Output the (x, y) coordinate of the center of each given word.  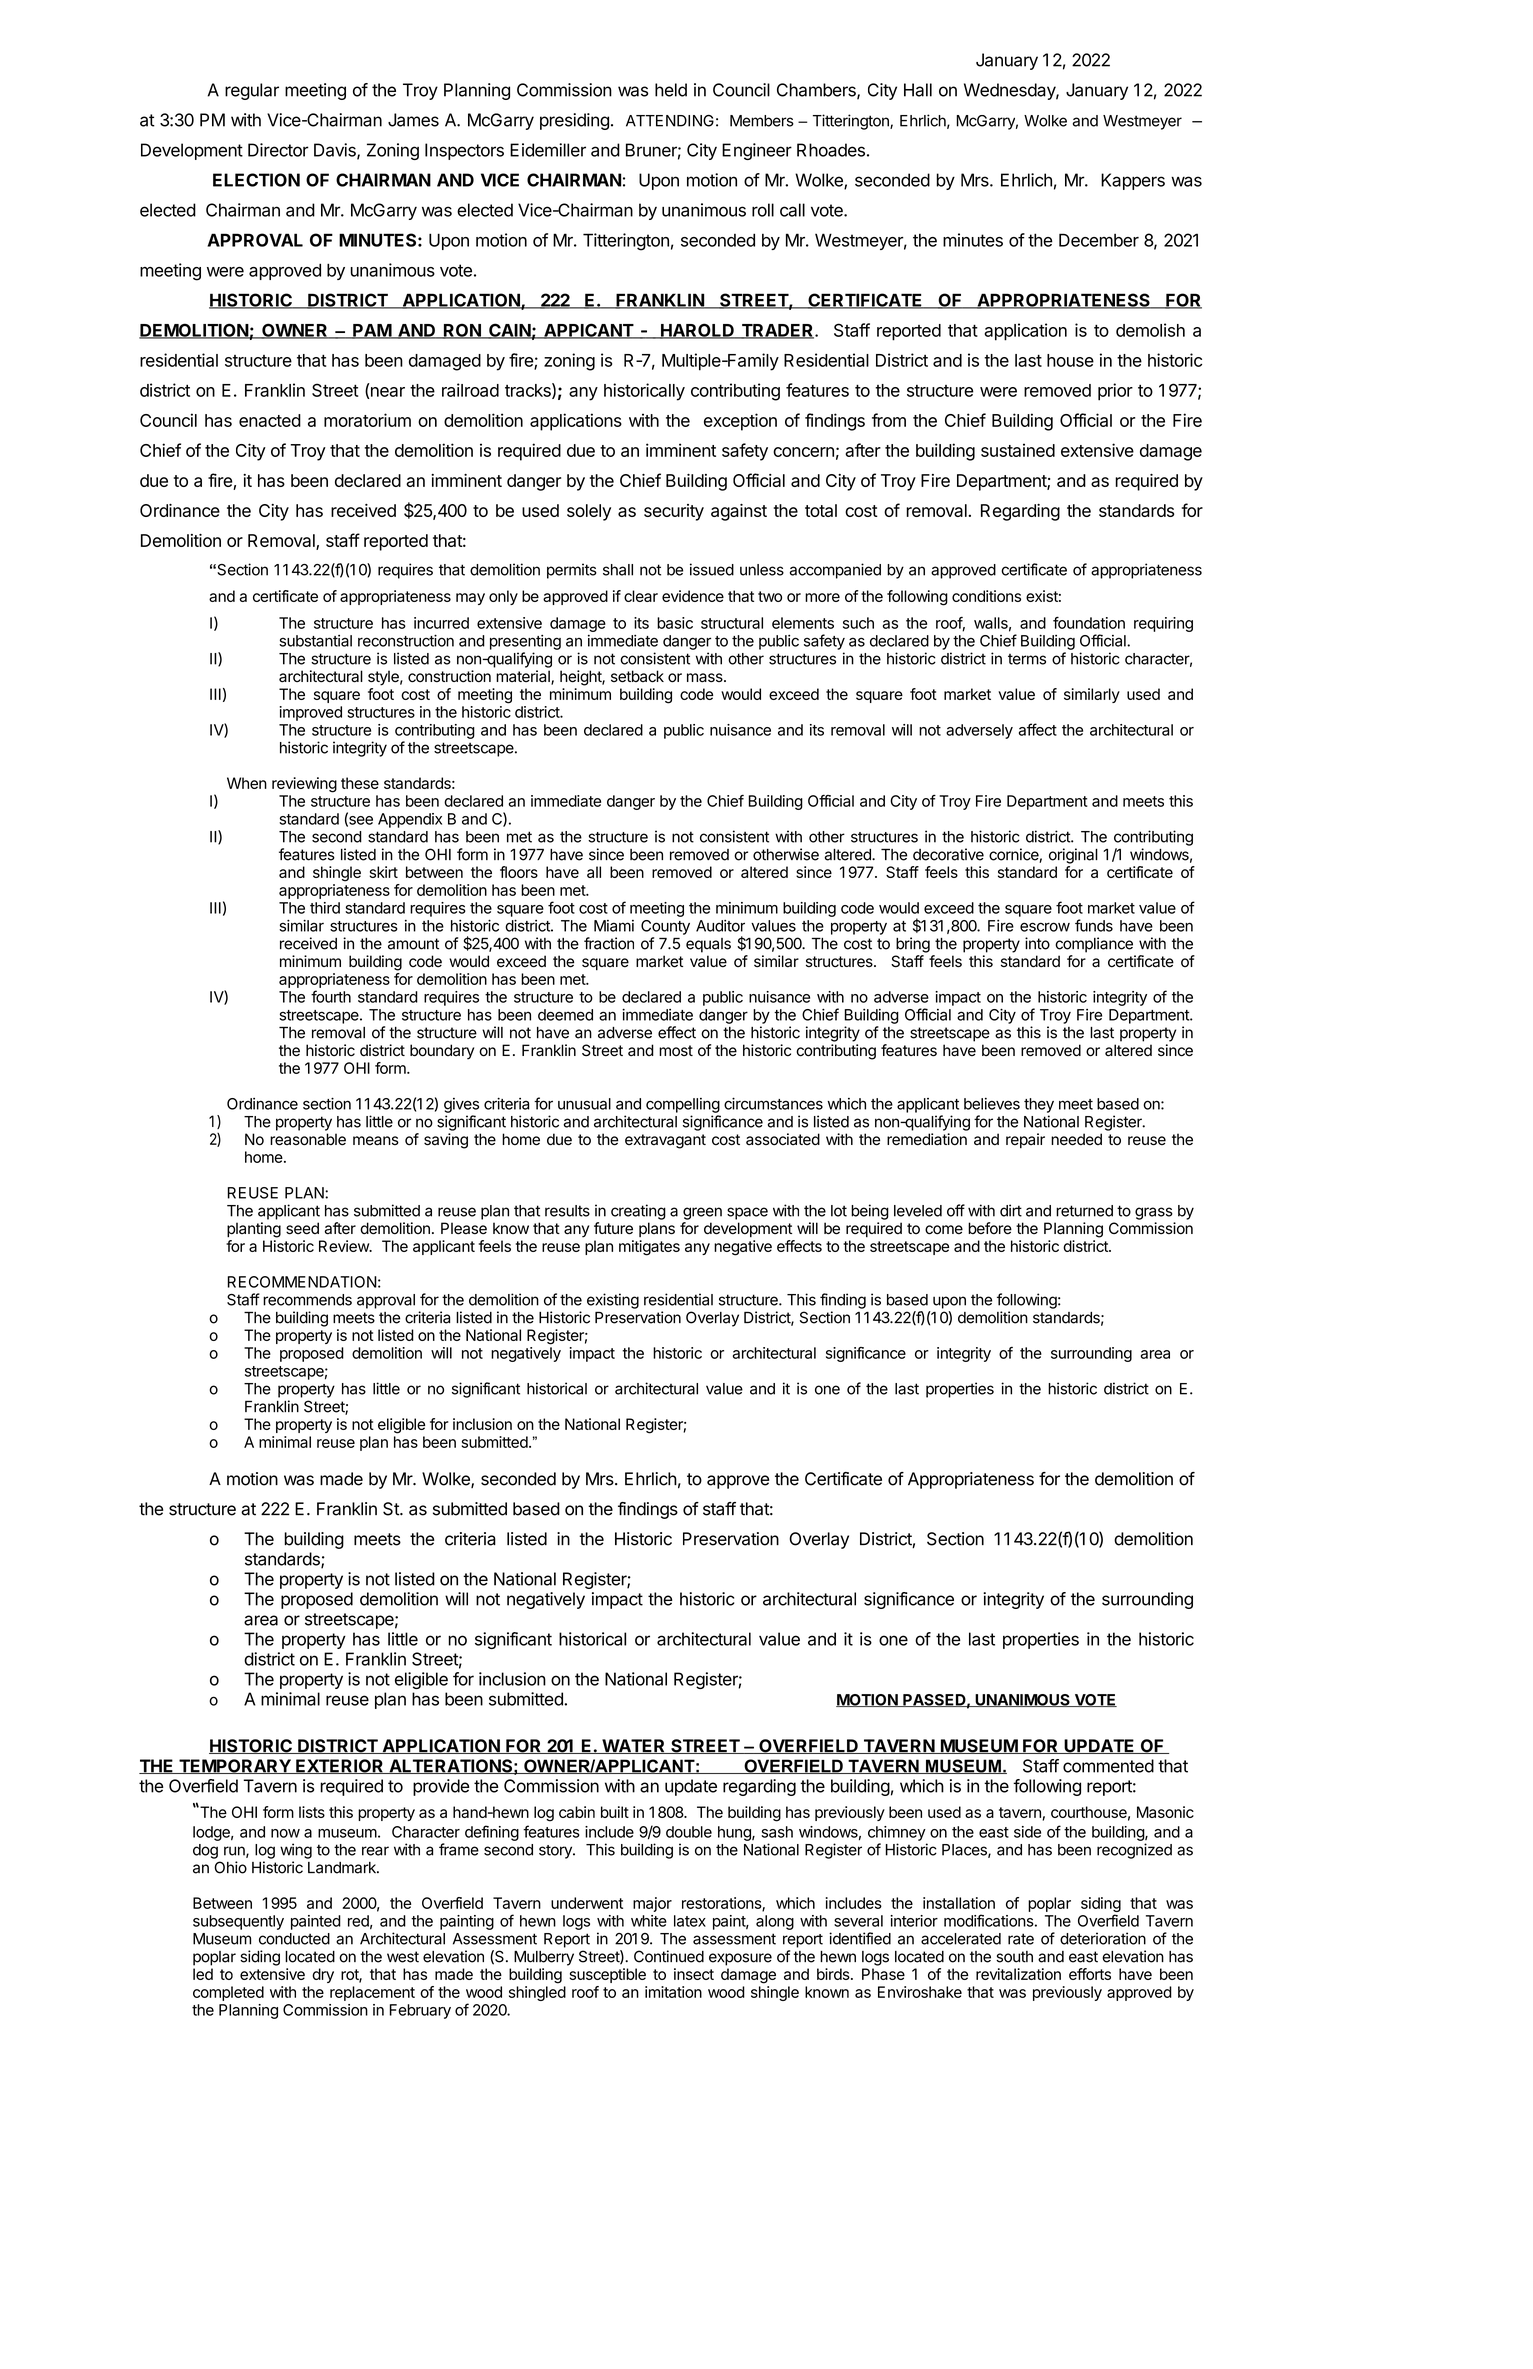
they (1039, 1105)
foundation (1089, 623)
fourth (331, 996)
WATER (634, 1746)
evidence (693, 596)
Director (278, 150)
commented (1108, 1766)
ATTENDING (670, 121)
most (676, 1051)
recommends (307, 1300)
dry (323, 1975)
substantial (315, 641)
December (1099, 240)
